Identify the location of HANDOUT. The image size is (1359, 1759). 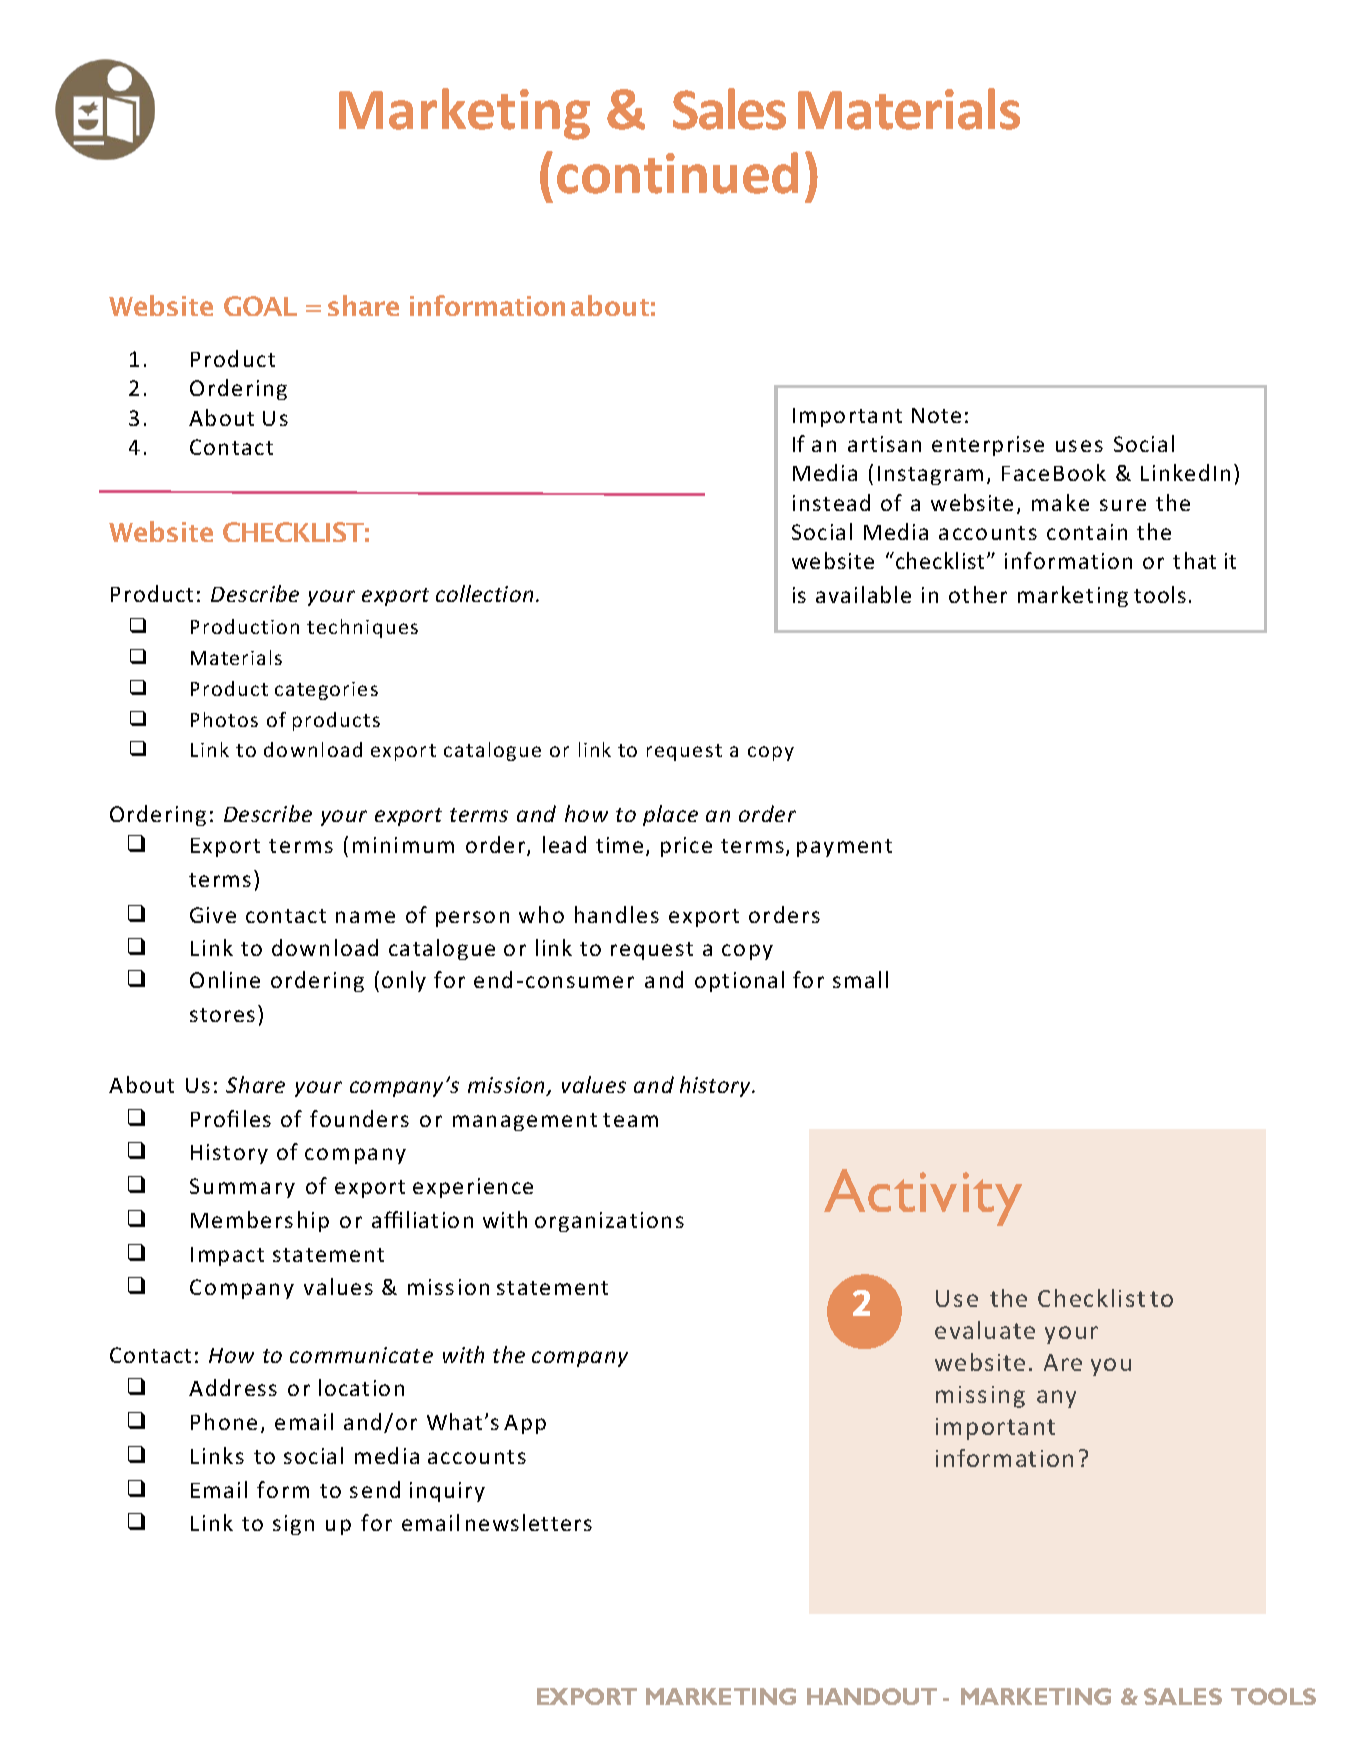
(872, 1696).
